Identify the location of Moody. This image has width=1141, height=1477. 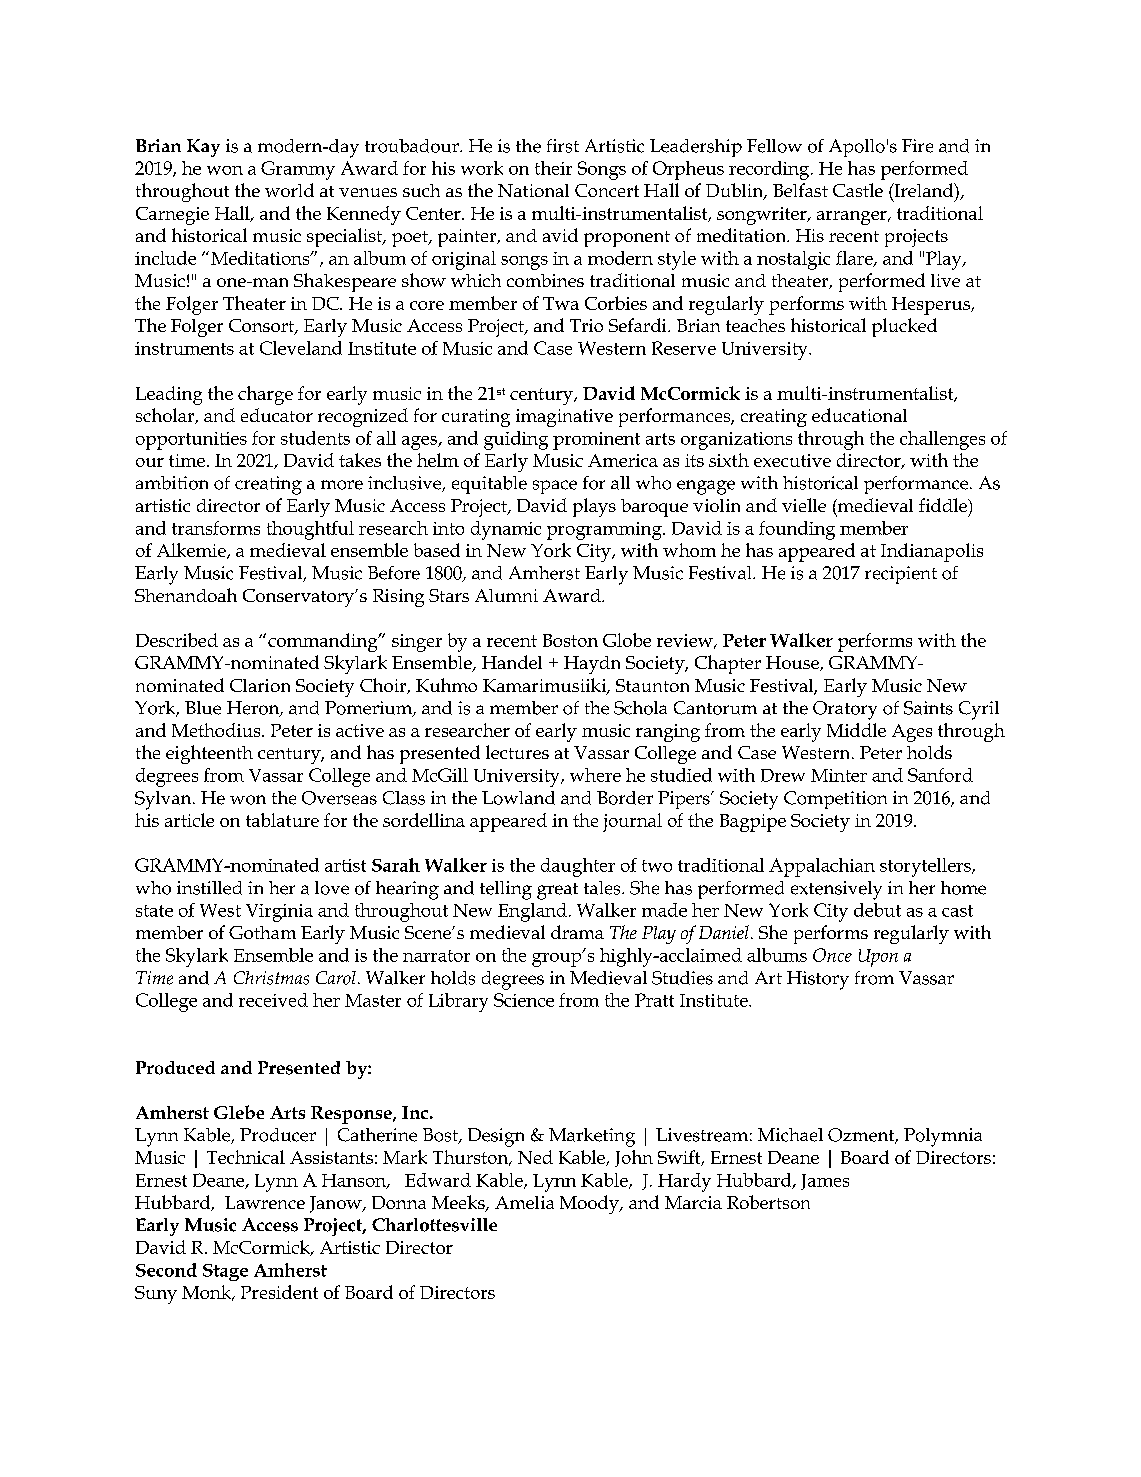
(590, 1204).
